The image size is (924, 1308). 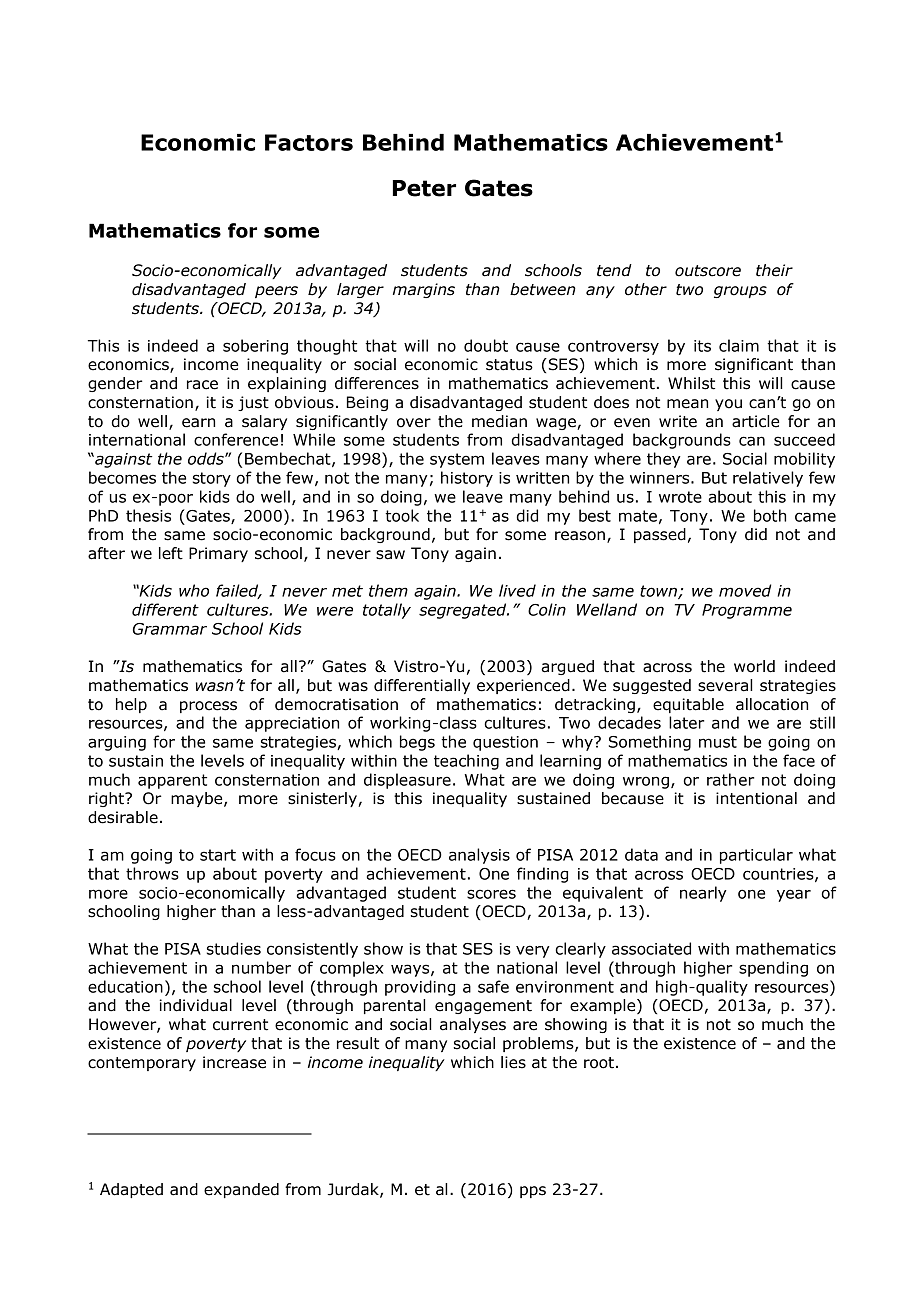 What do you see at coordinates (424, 188) in the document?
I see `Peter` at bounding box center [424, 188].
